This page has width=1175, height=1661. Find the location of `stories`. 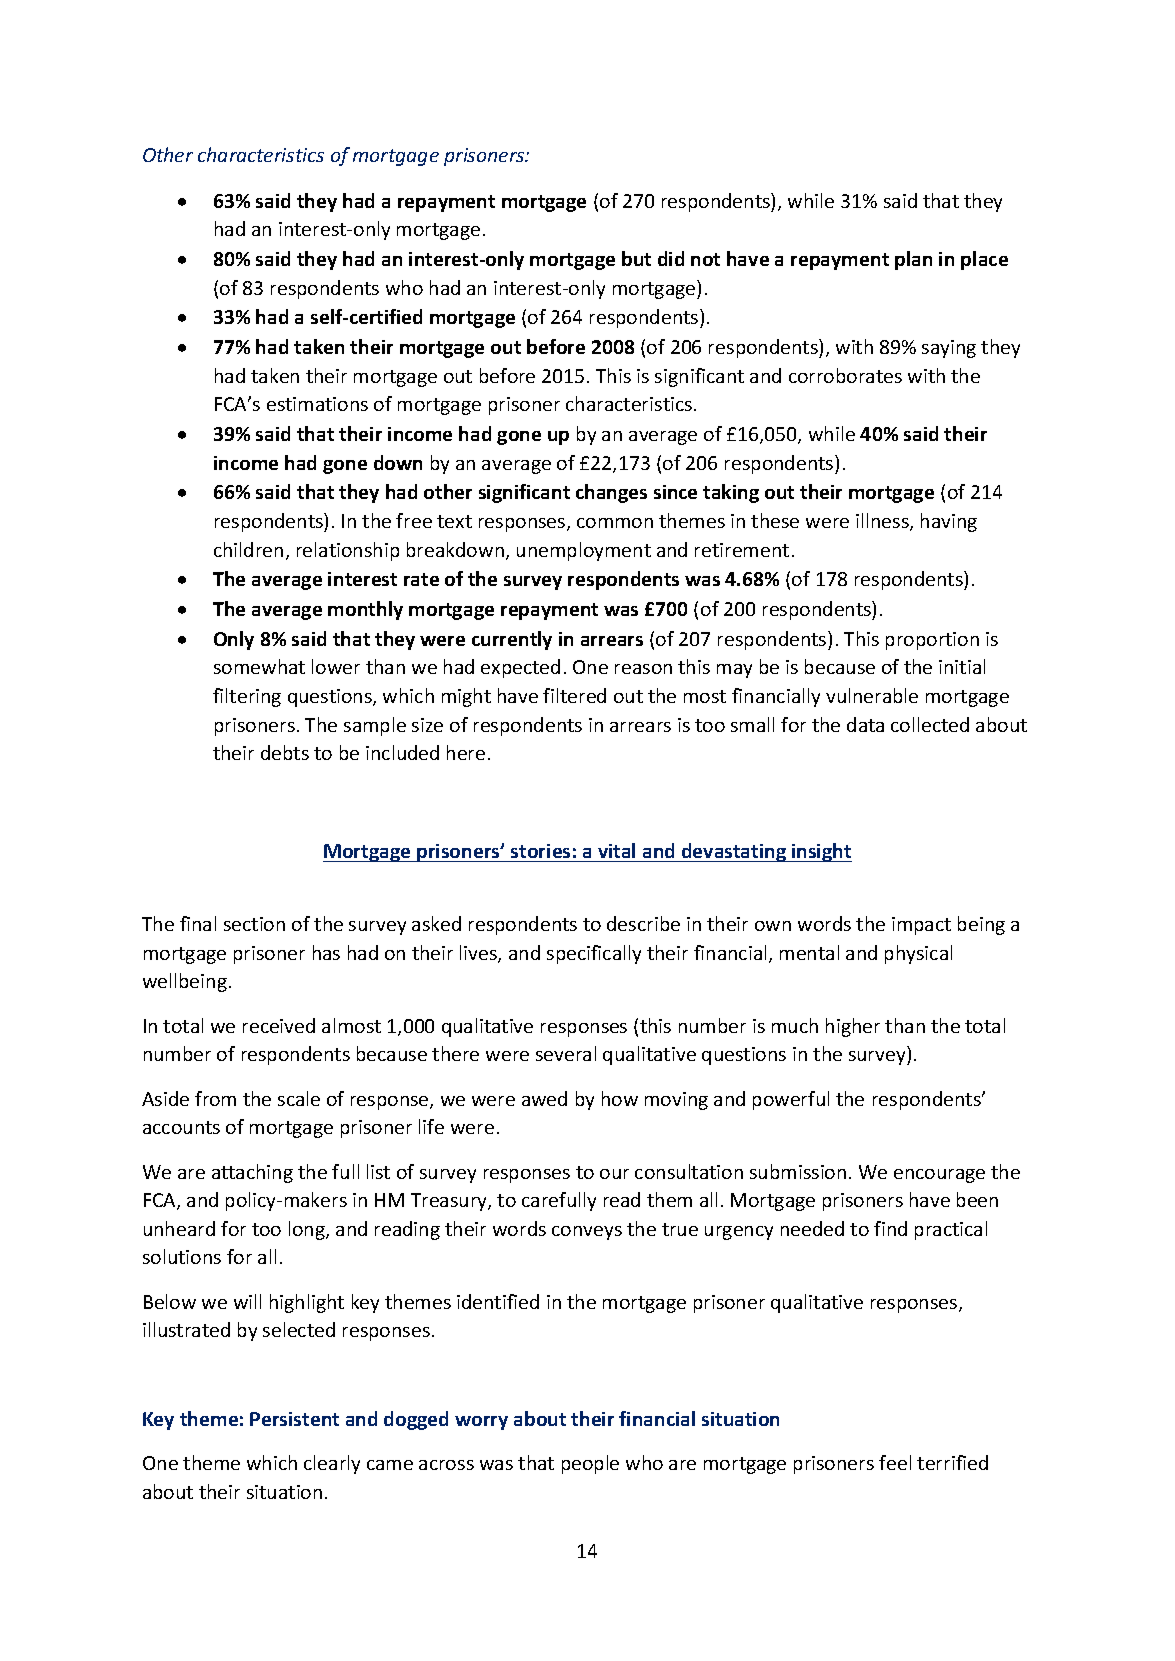

stories is located at coordinates (540, 851).
